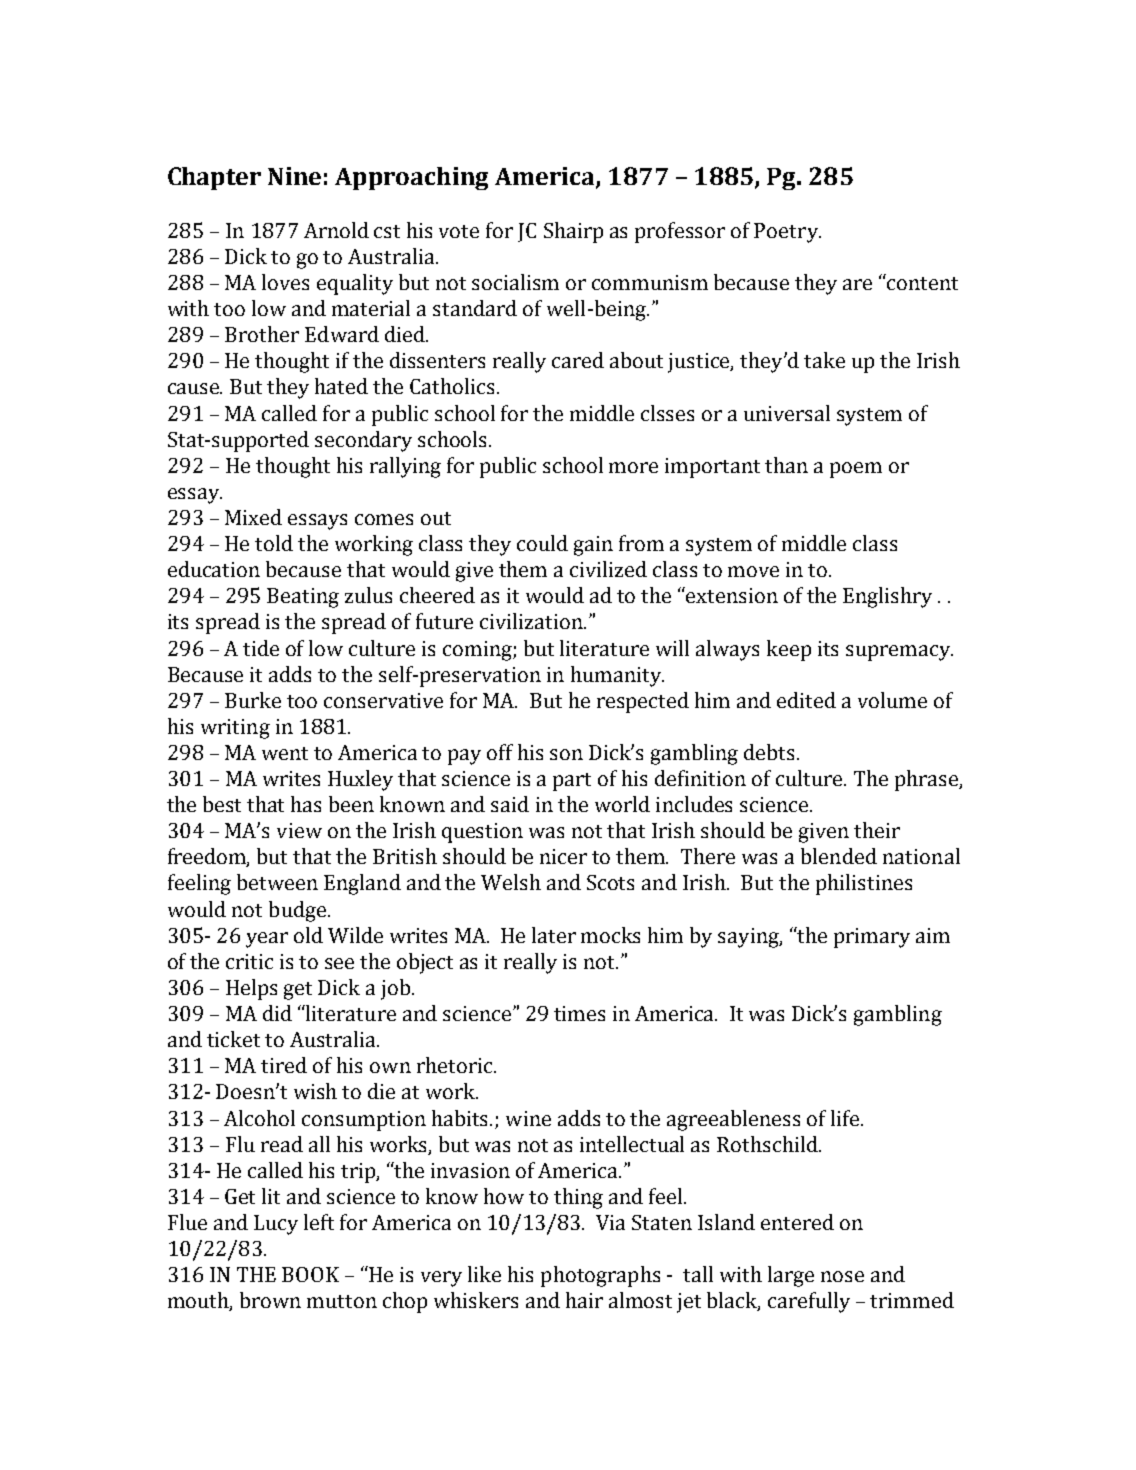  I want to click on son, so click(566, 754).
